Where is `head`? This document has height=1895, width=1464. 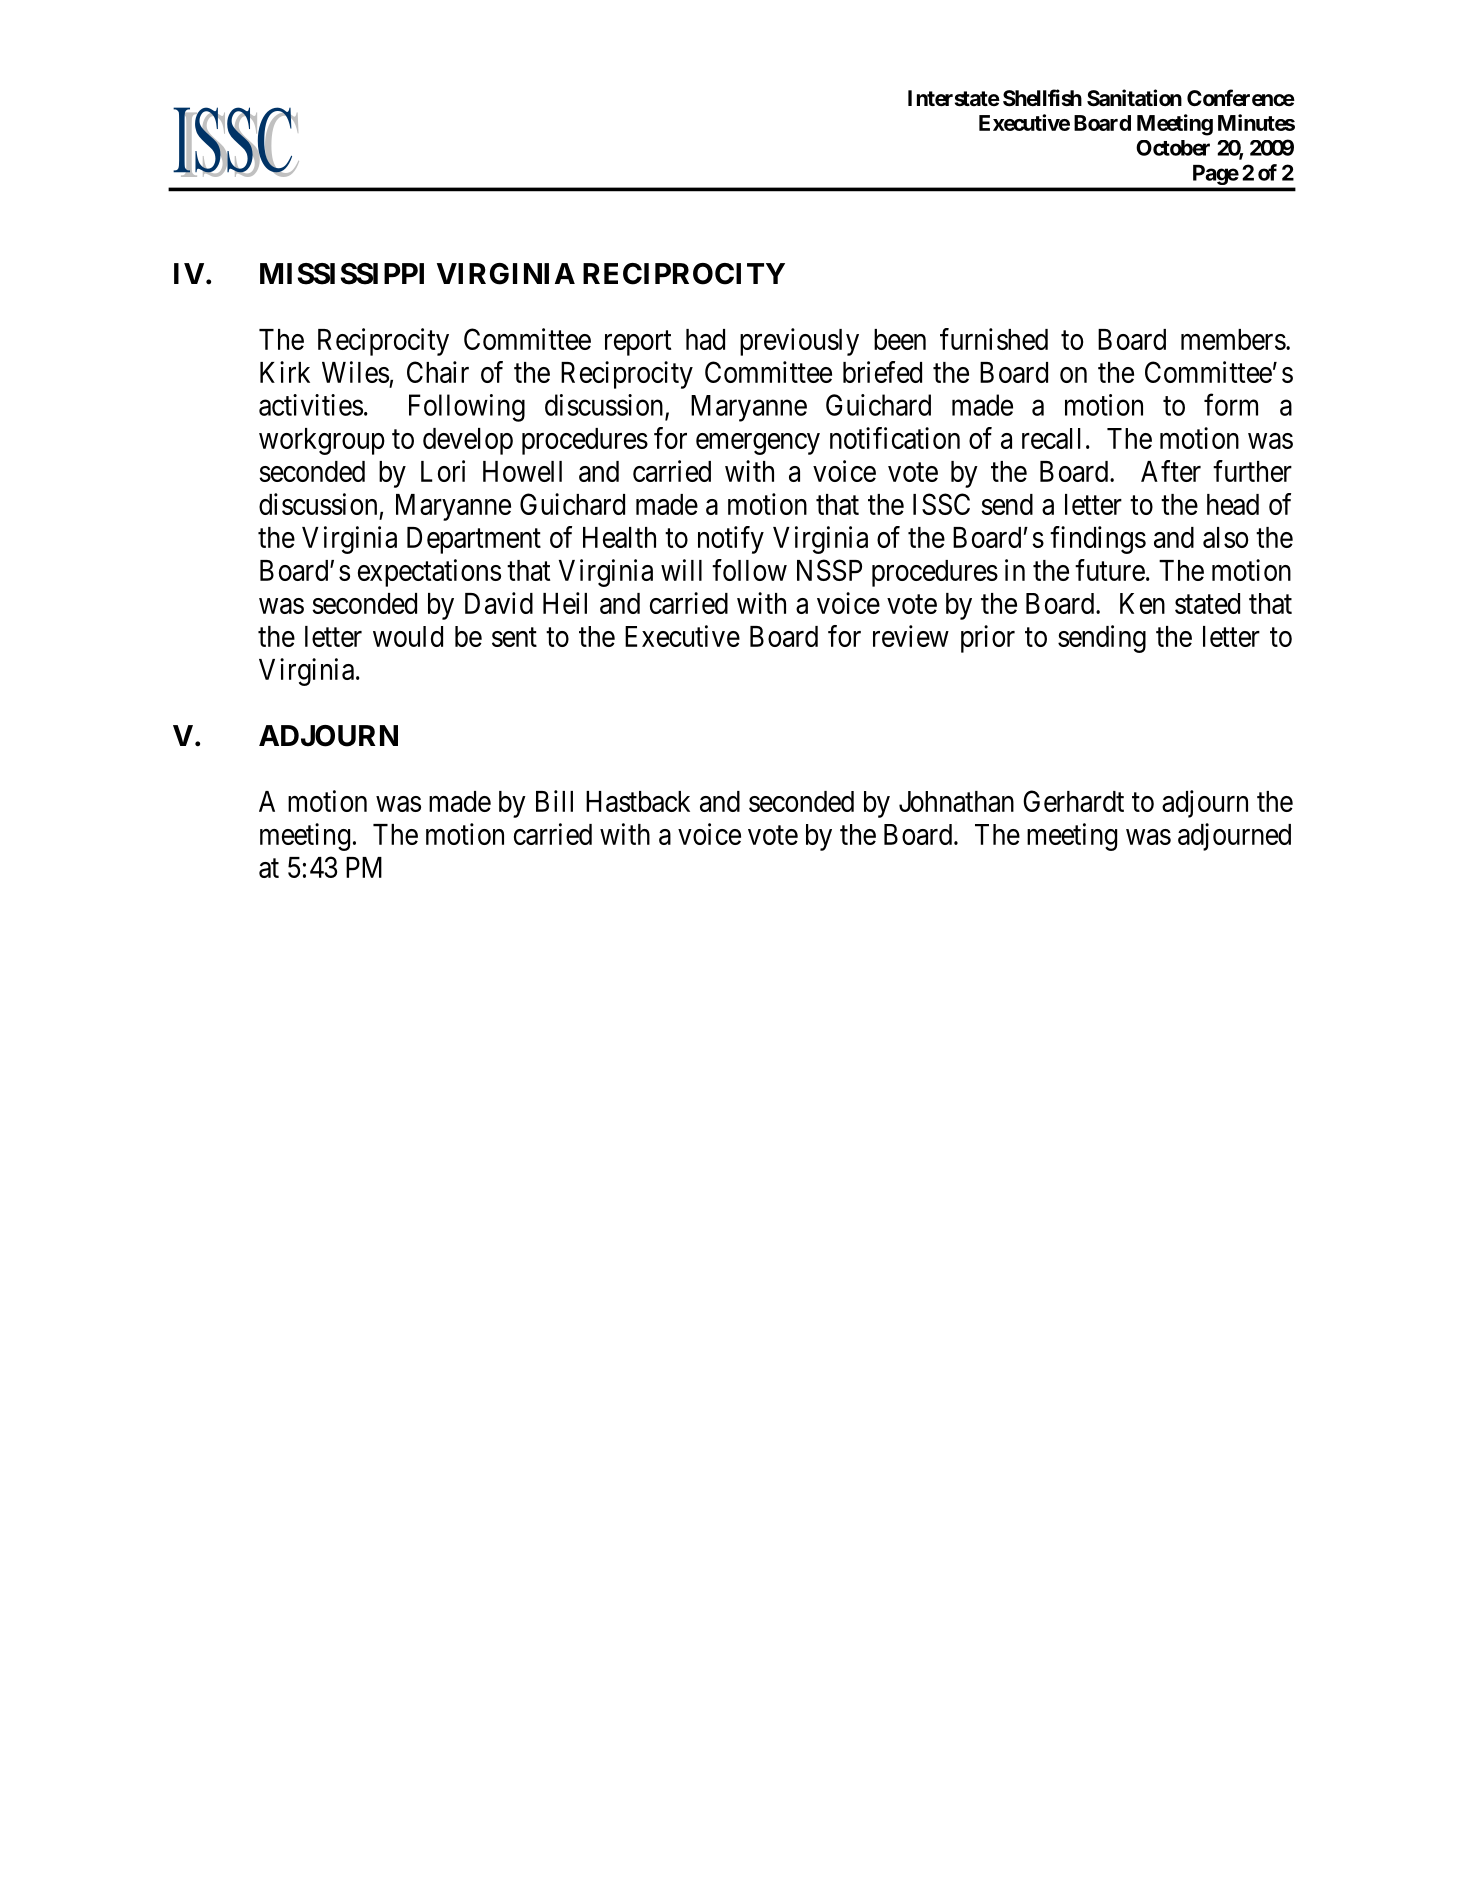 head is located at coordinates (1233, 504).
